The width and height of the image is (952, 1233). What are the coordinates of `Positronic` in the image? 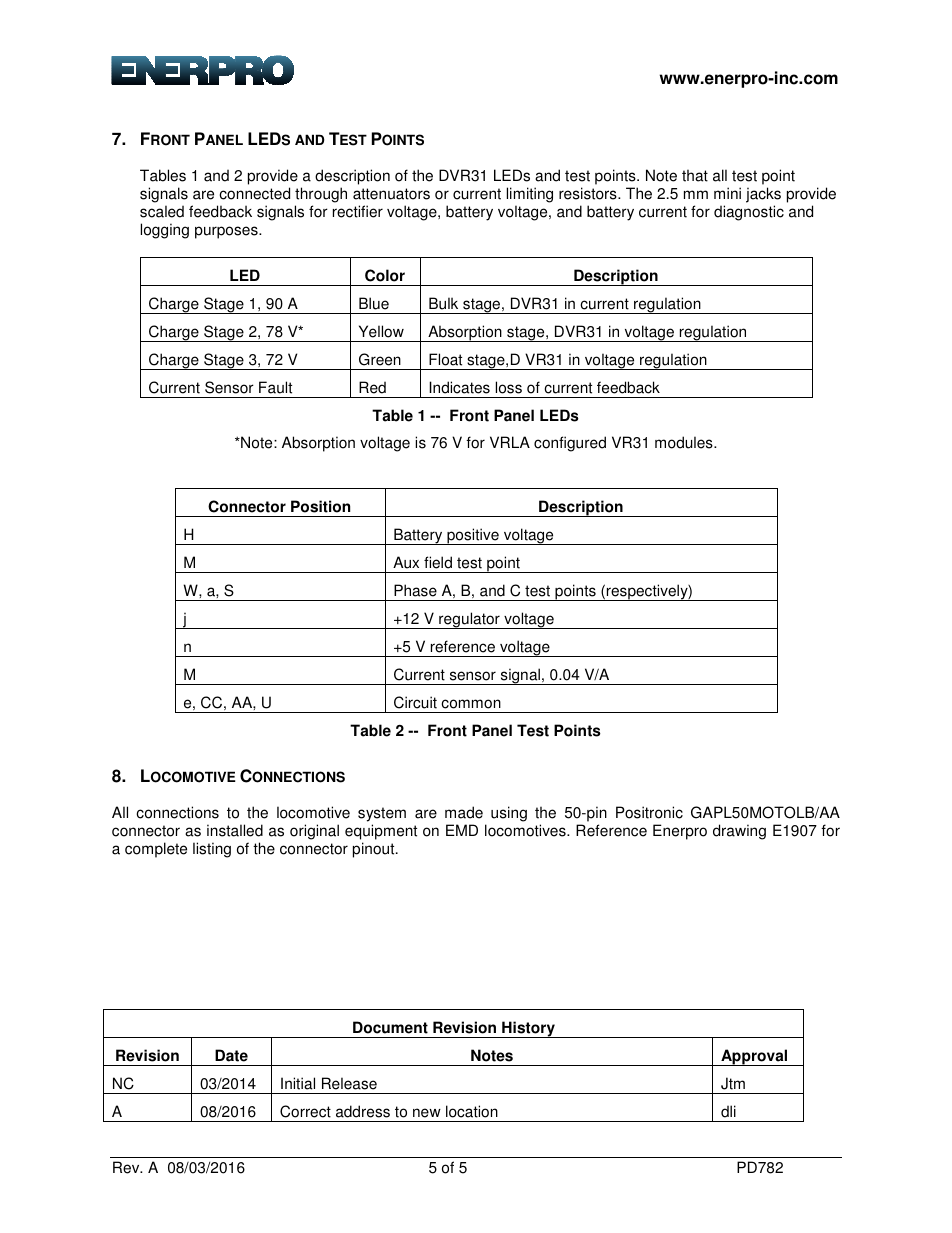 It's located at (649, 812).
